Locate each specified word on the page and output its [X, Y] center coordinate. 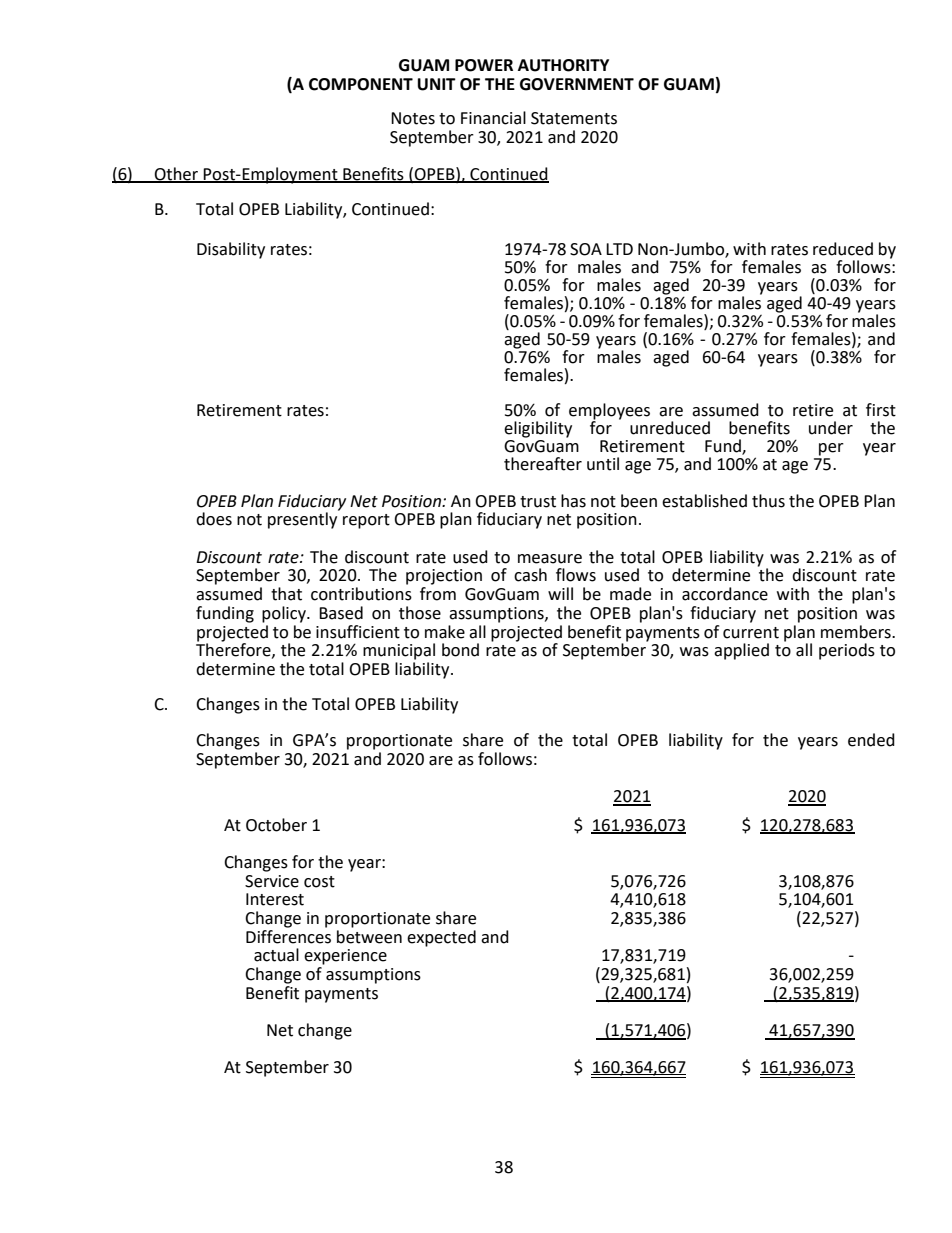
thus [768, 501]
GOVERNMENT [577, 84]
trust [538, 502]
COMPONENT [361, 84]
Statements [574, 118]
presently [304, 519]
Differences [288, 935]
